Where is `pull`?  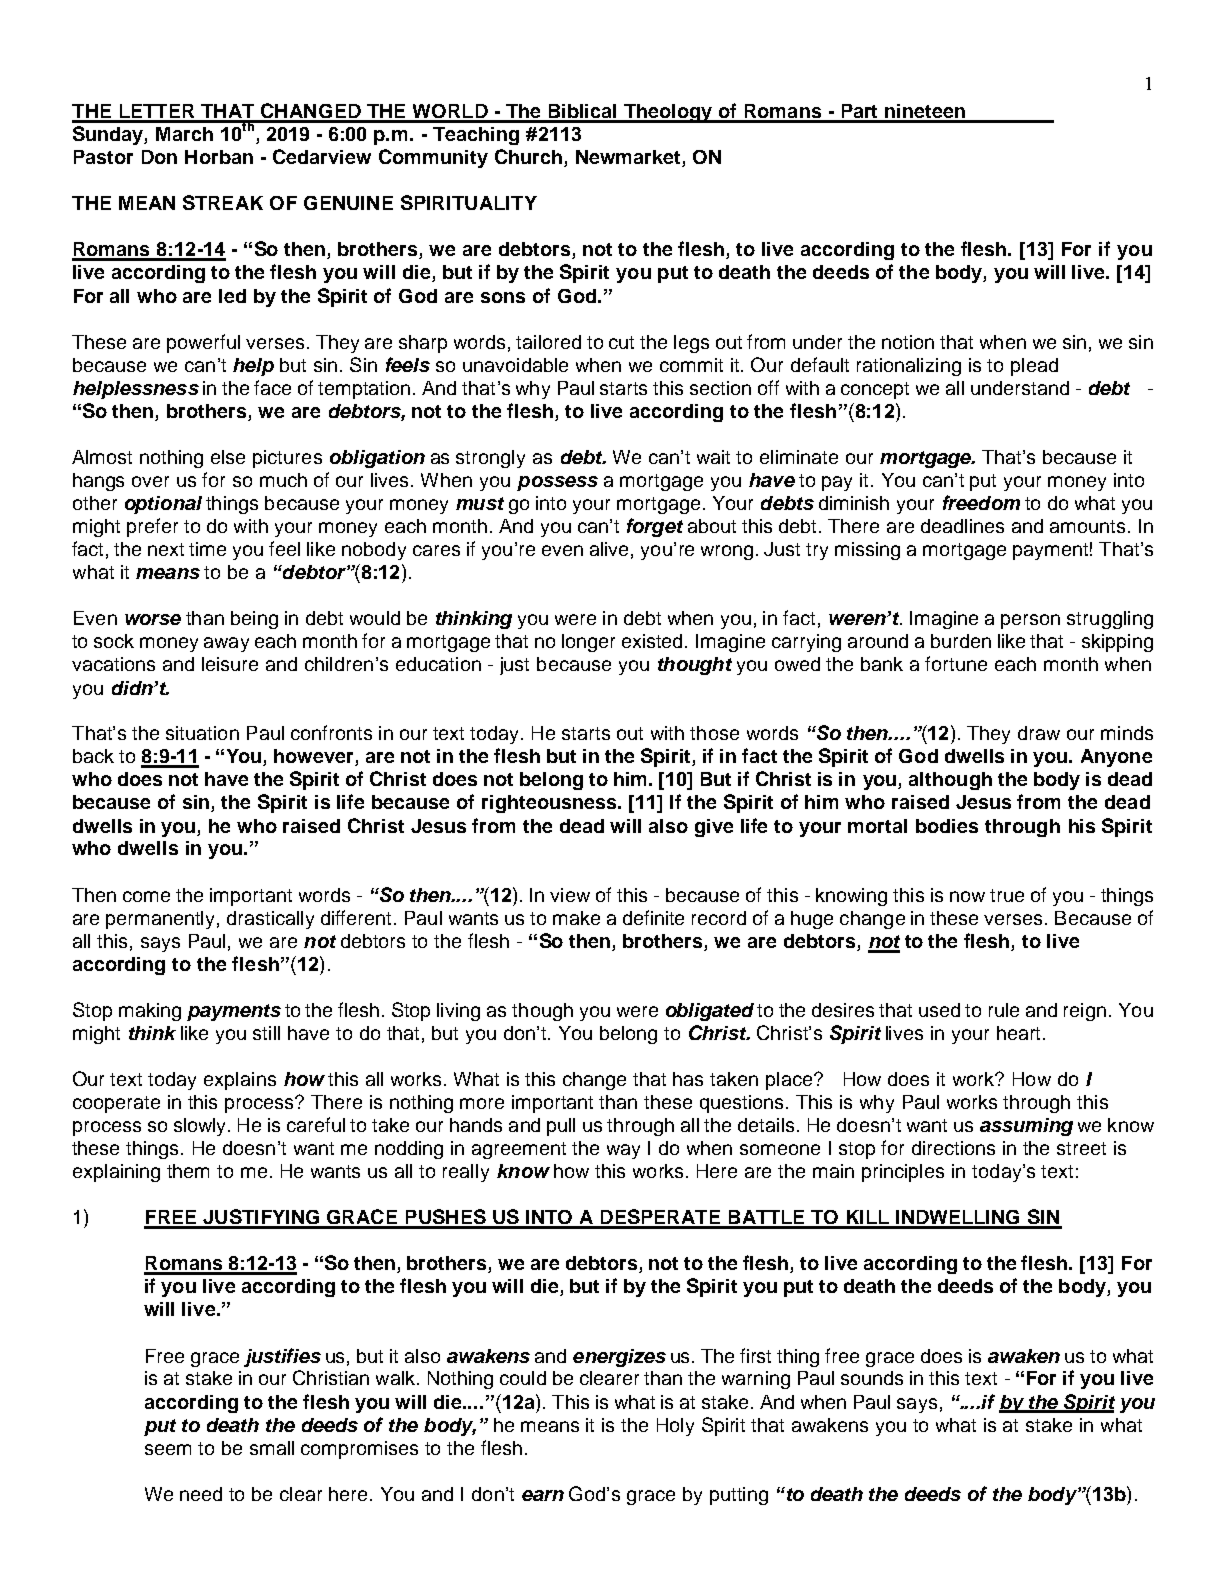 pull is located at coordinates (561, 1127).
